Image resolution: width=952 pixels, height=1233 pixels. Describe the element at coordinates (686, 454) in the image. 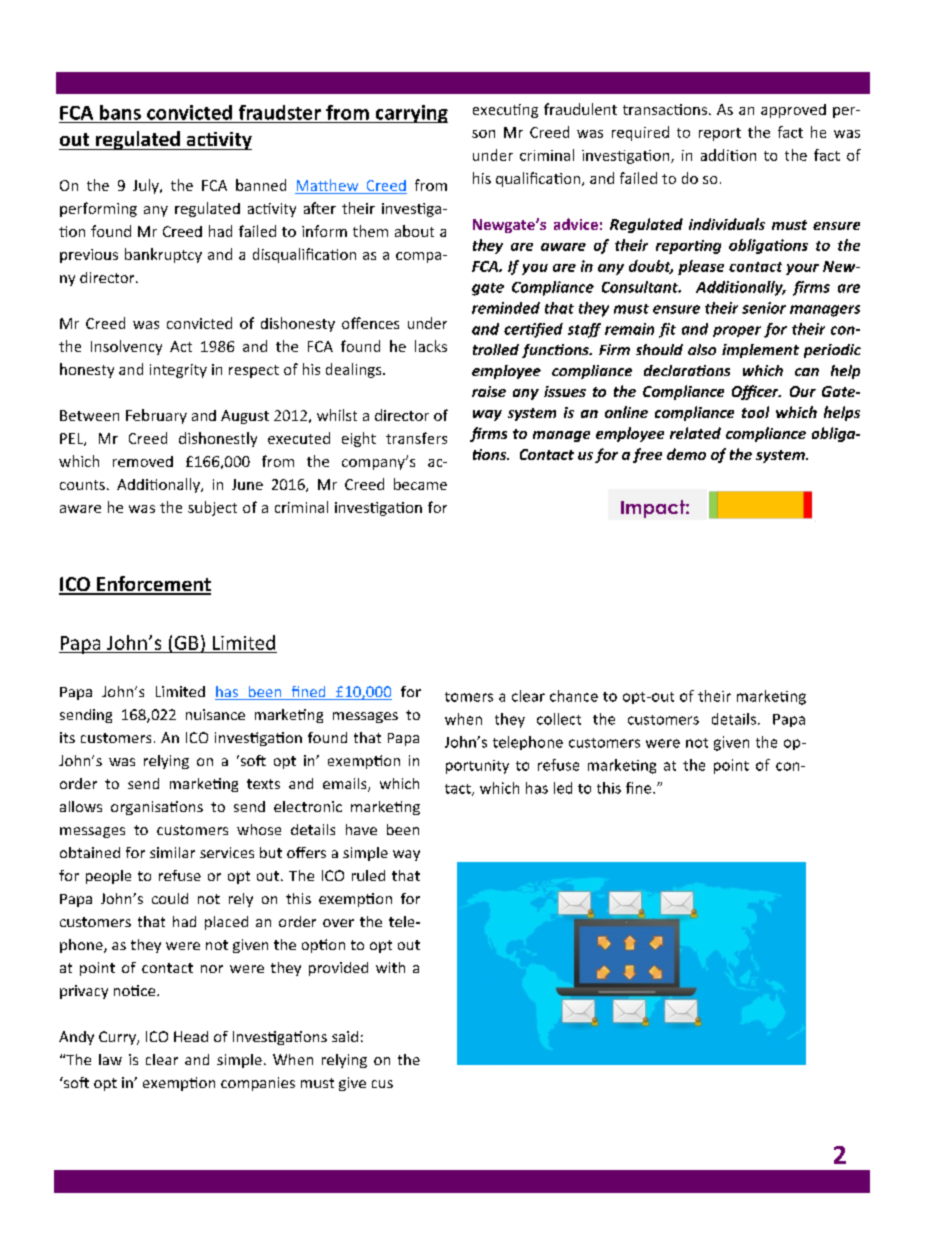

I see `demo` at that location.
